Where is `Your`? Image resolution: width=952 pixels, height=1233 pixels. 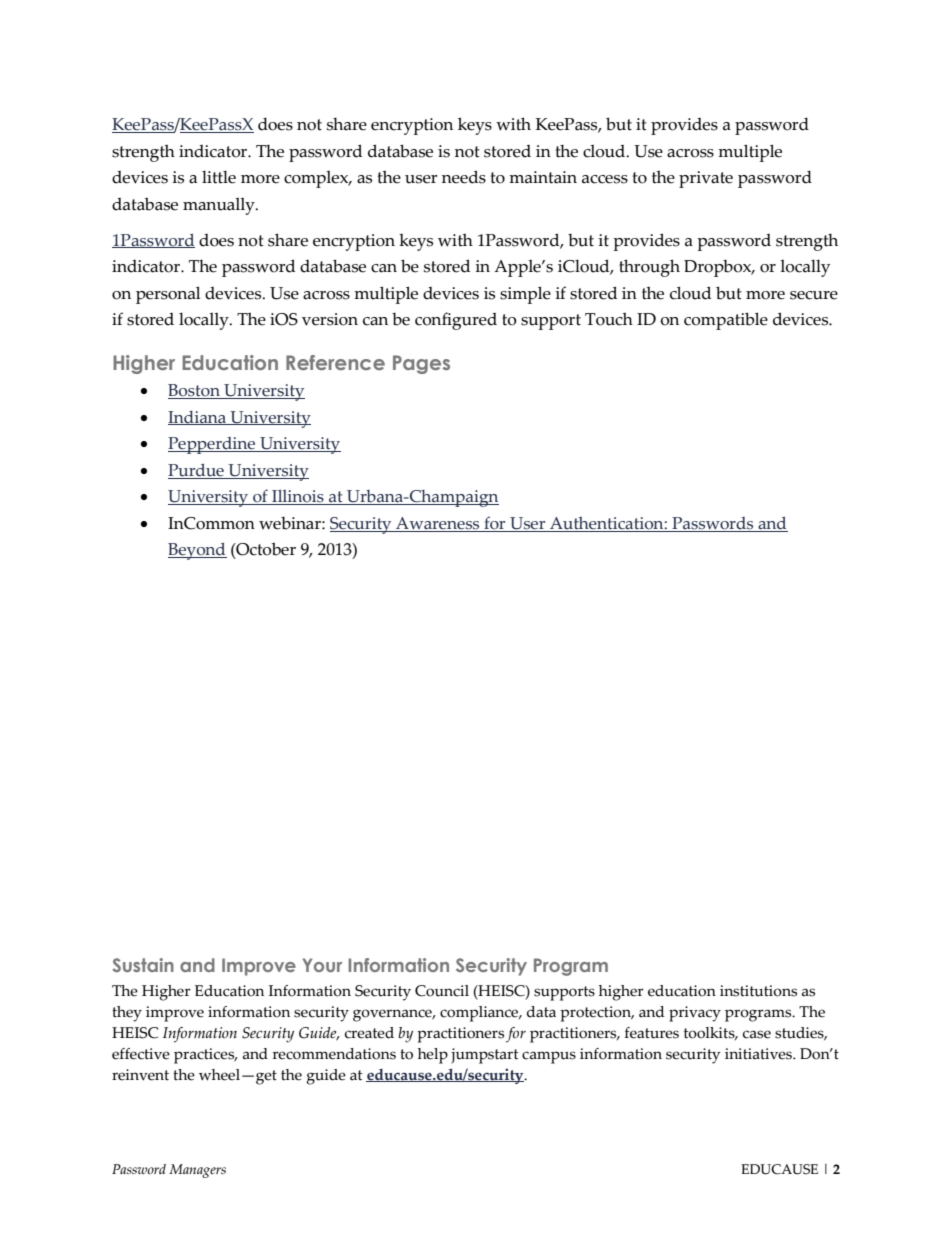
Your is located at coordinates (322, 965).
